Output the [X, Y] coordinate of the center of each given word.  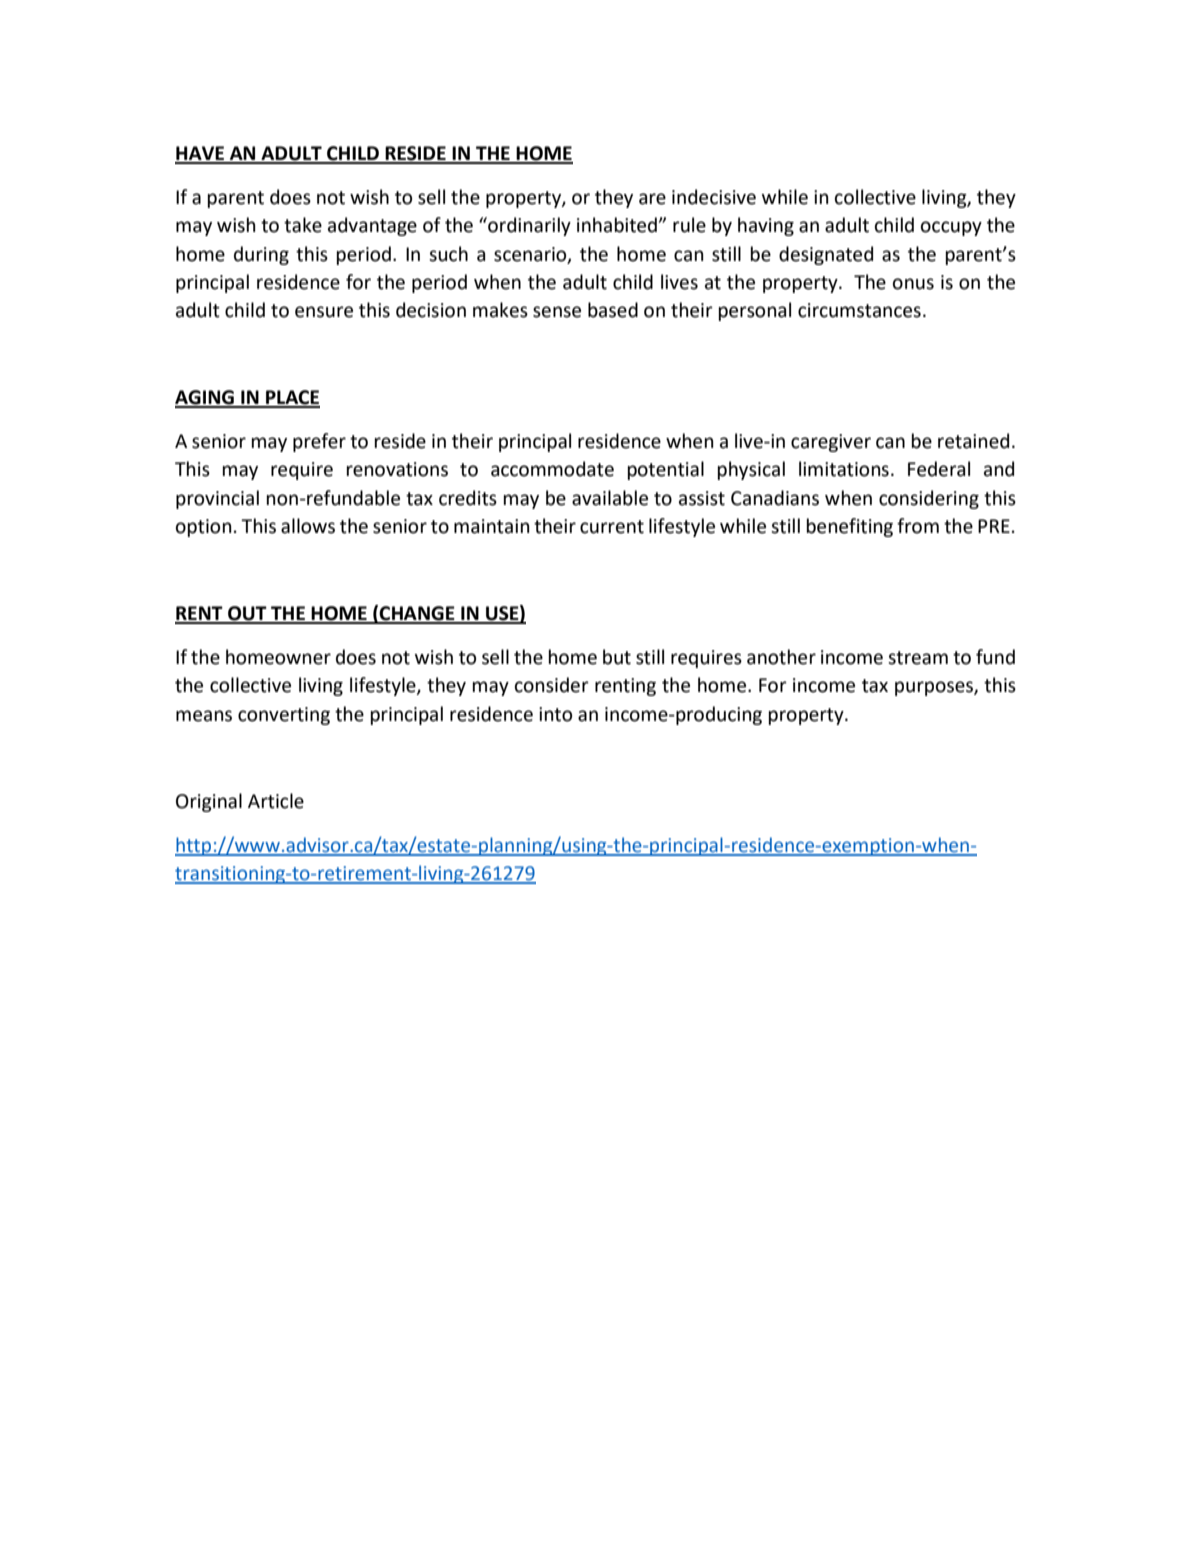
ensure [324, 312]
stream [918, 658]
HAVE [200, 154]
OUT [247, 614]
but [617, 657]
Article [276, 801]
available [610, 498]
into [555, 714]
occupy [951, 228]
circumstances [859, 310]
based [613, 310]
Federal [939, 469]
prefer [319, 442]
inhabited [617, 225]
